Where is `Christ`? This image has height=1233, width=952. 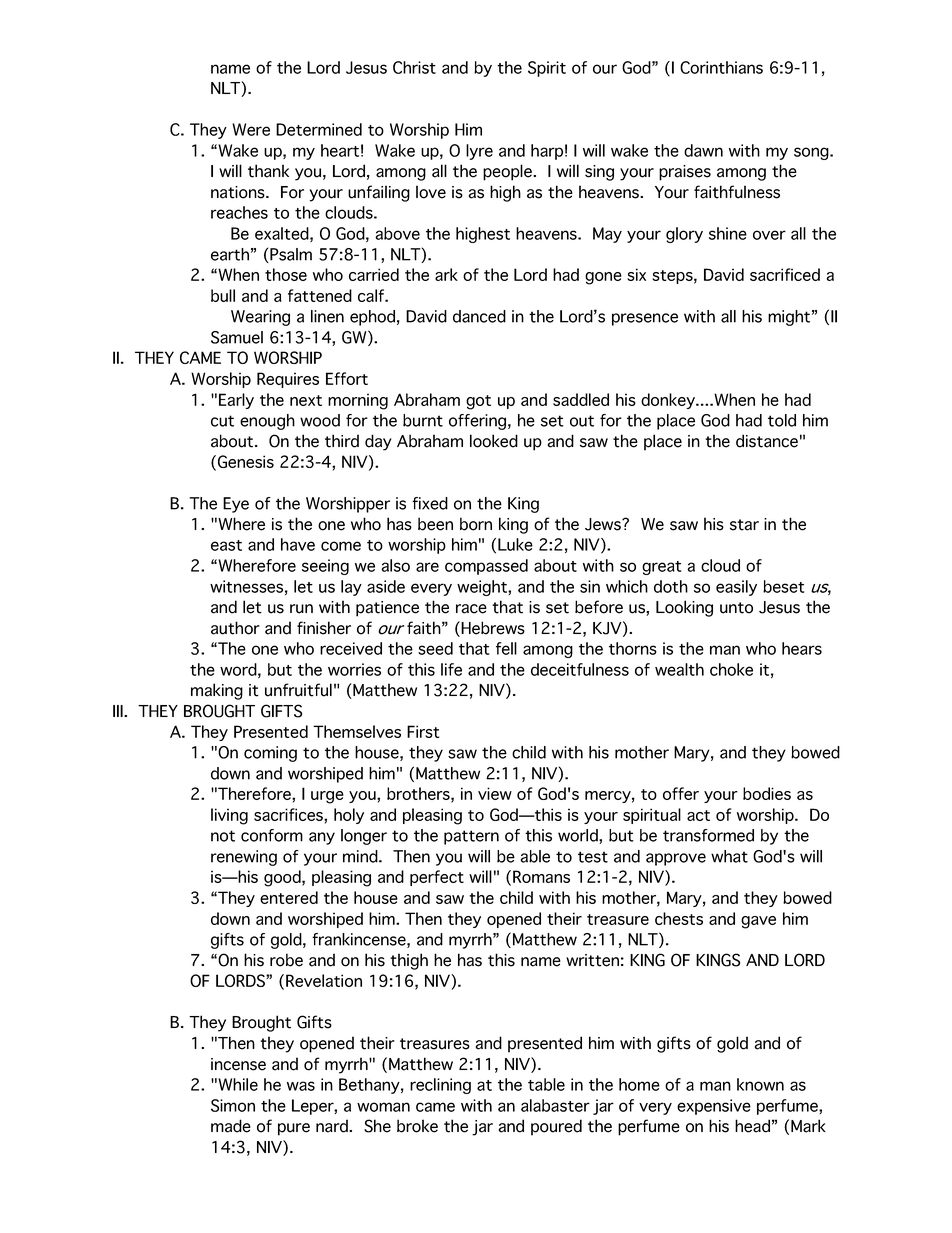 Christ is located at coordinates (414, 67).
